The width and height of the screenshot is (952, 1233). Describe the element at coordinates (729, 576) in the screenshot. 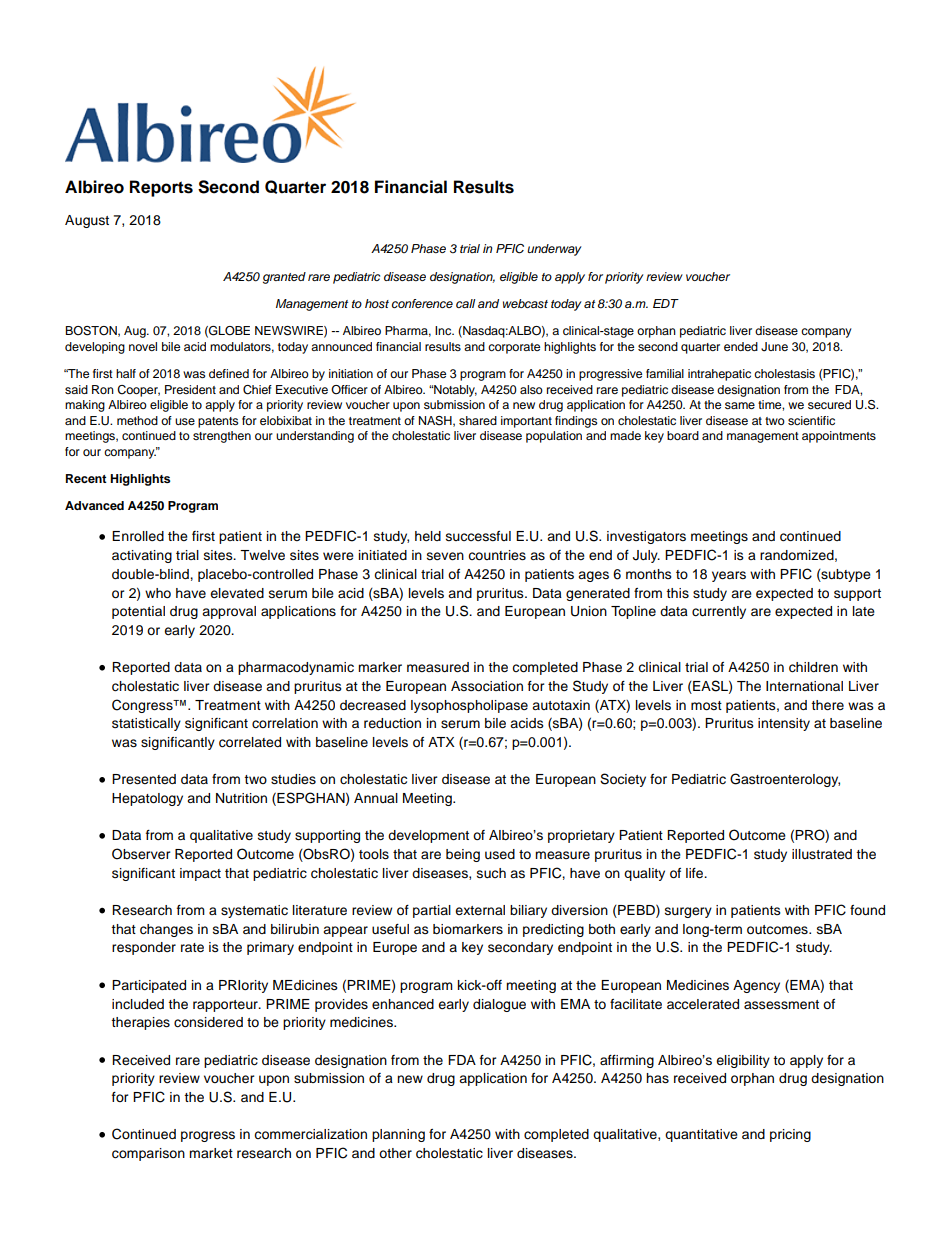

I see `years` at that location.
